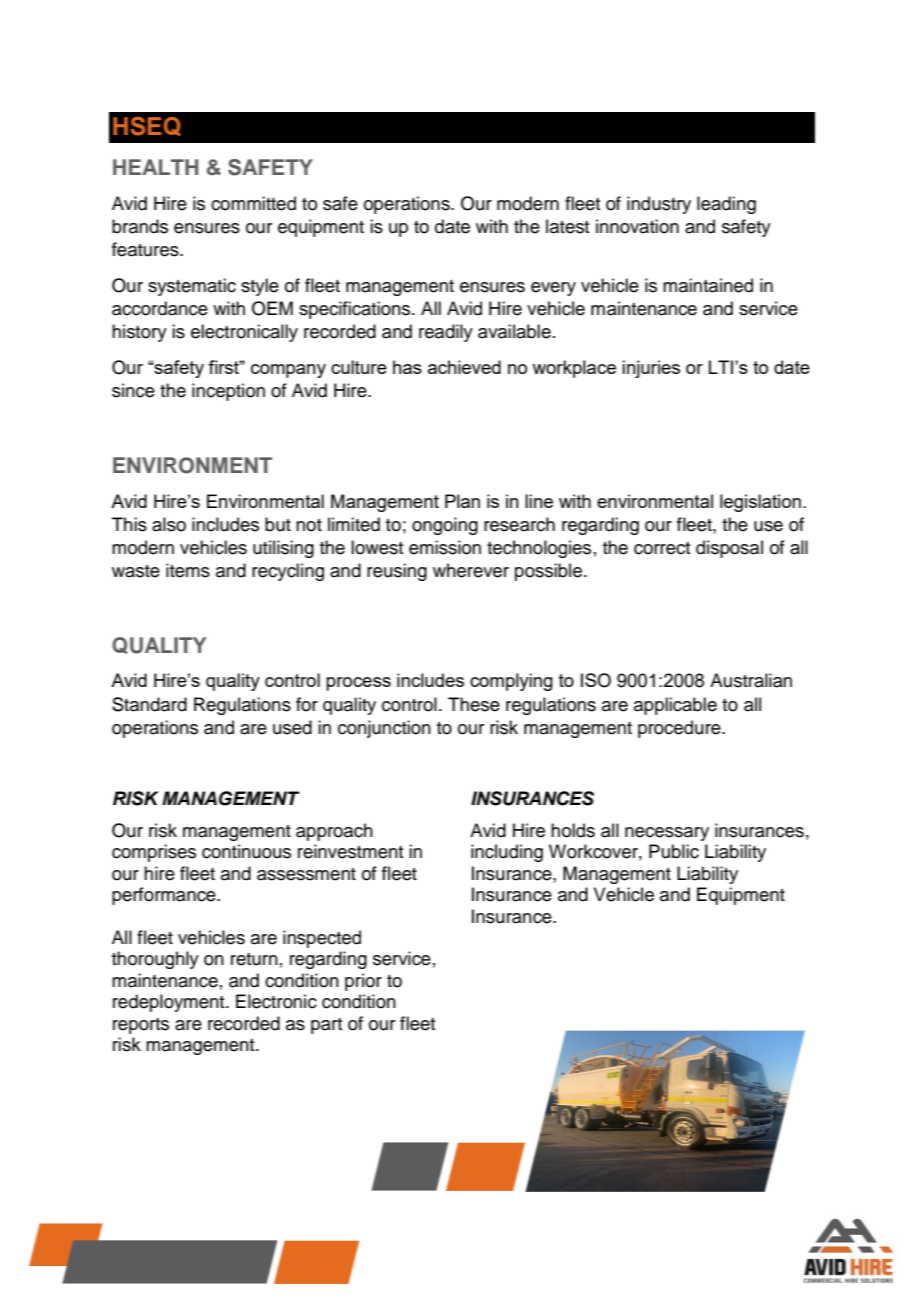  What do you see at coordinates (363, 982) in the screenshot?
I see `prior` at bounding box center [363, 982].
